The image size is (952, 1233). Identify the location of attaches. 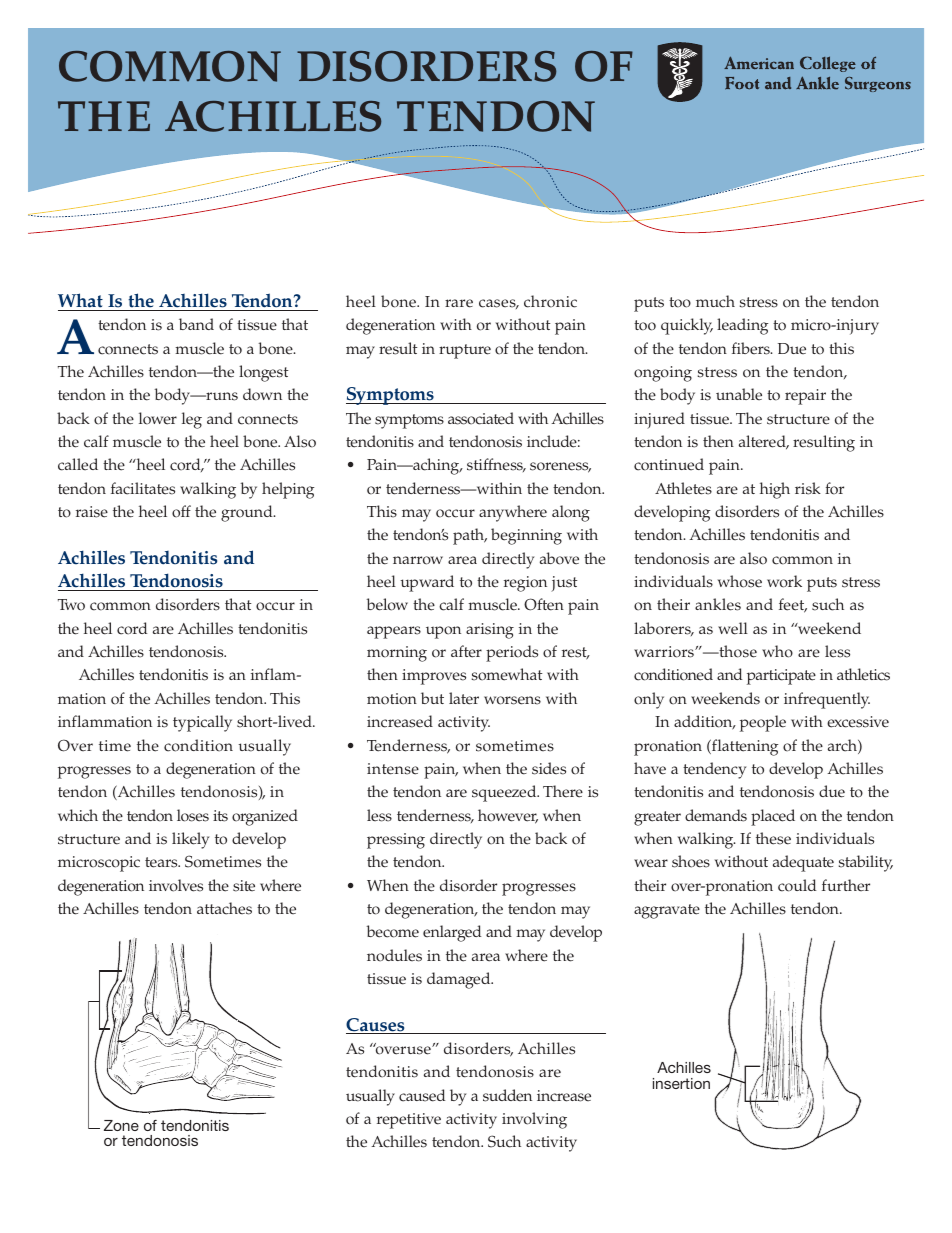
(224, 908).
